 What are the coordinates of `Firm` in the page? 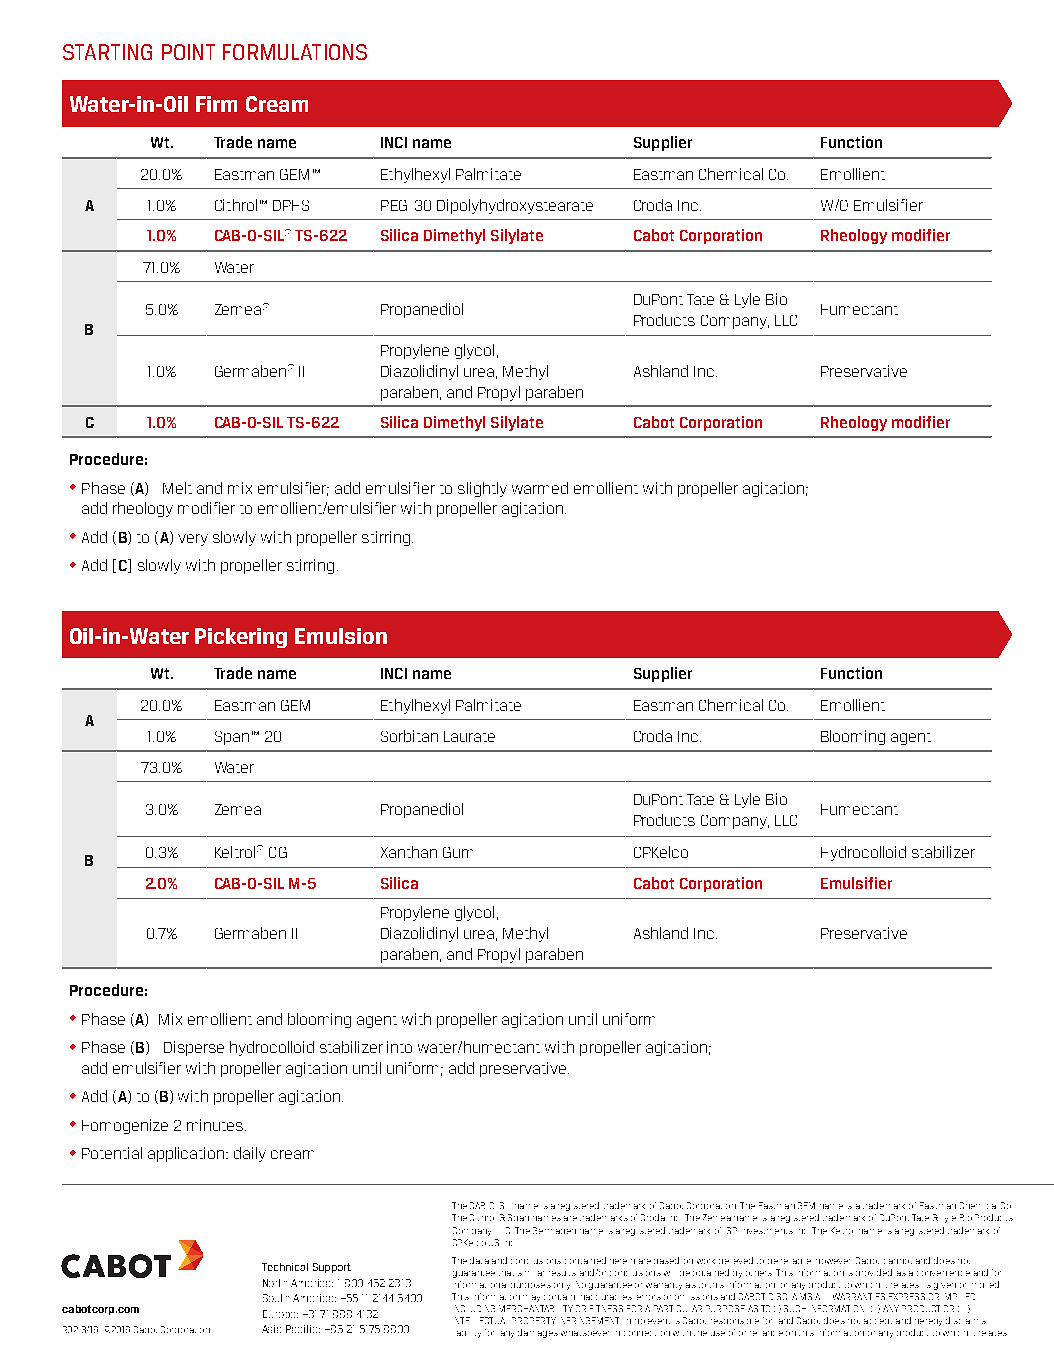 It's located at (216, 104).
